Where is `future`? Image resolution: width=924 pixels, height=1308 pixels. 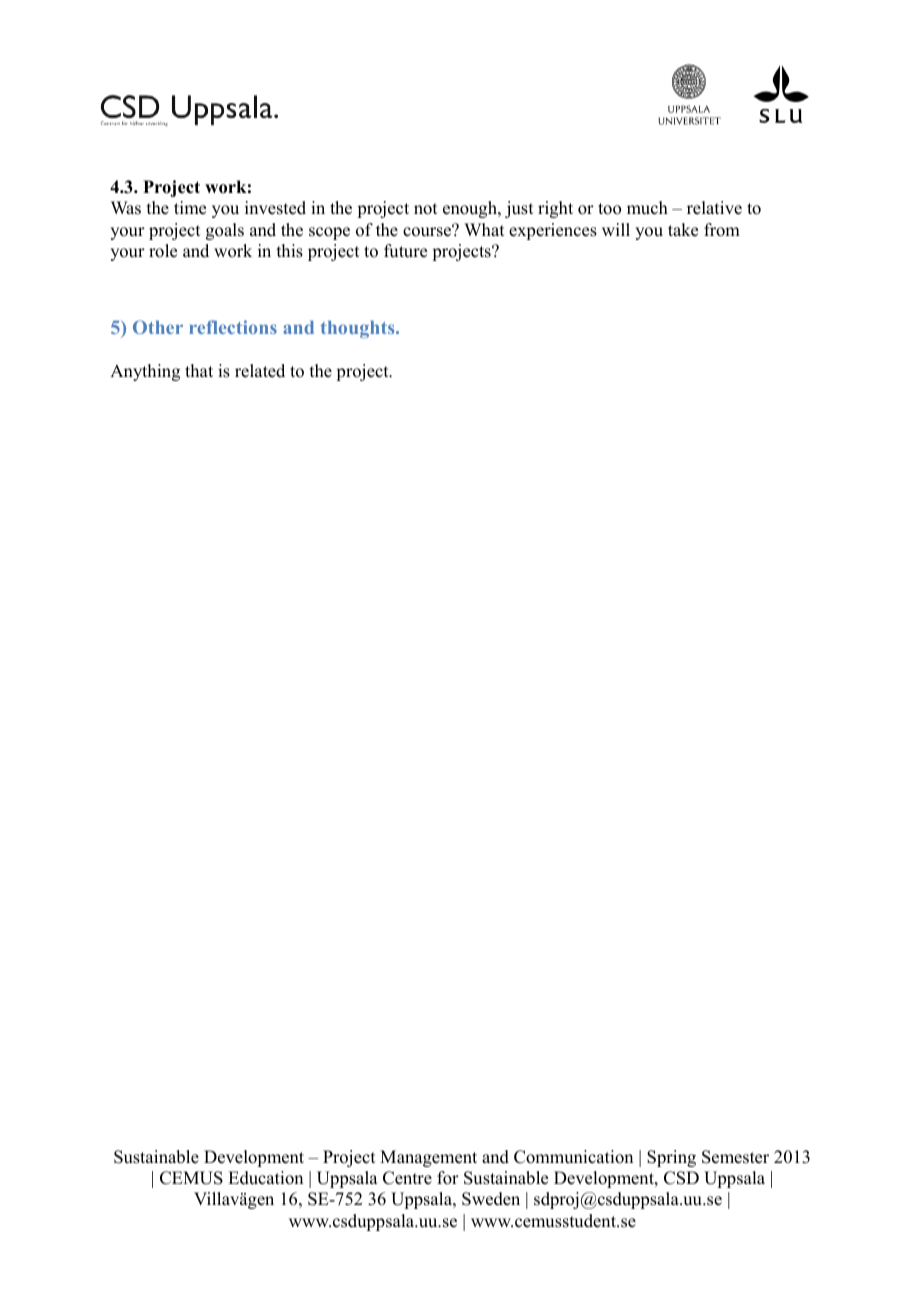
future is located at coordinates (405, 251).
